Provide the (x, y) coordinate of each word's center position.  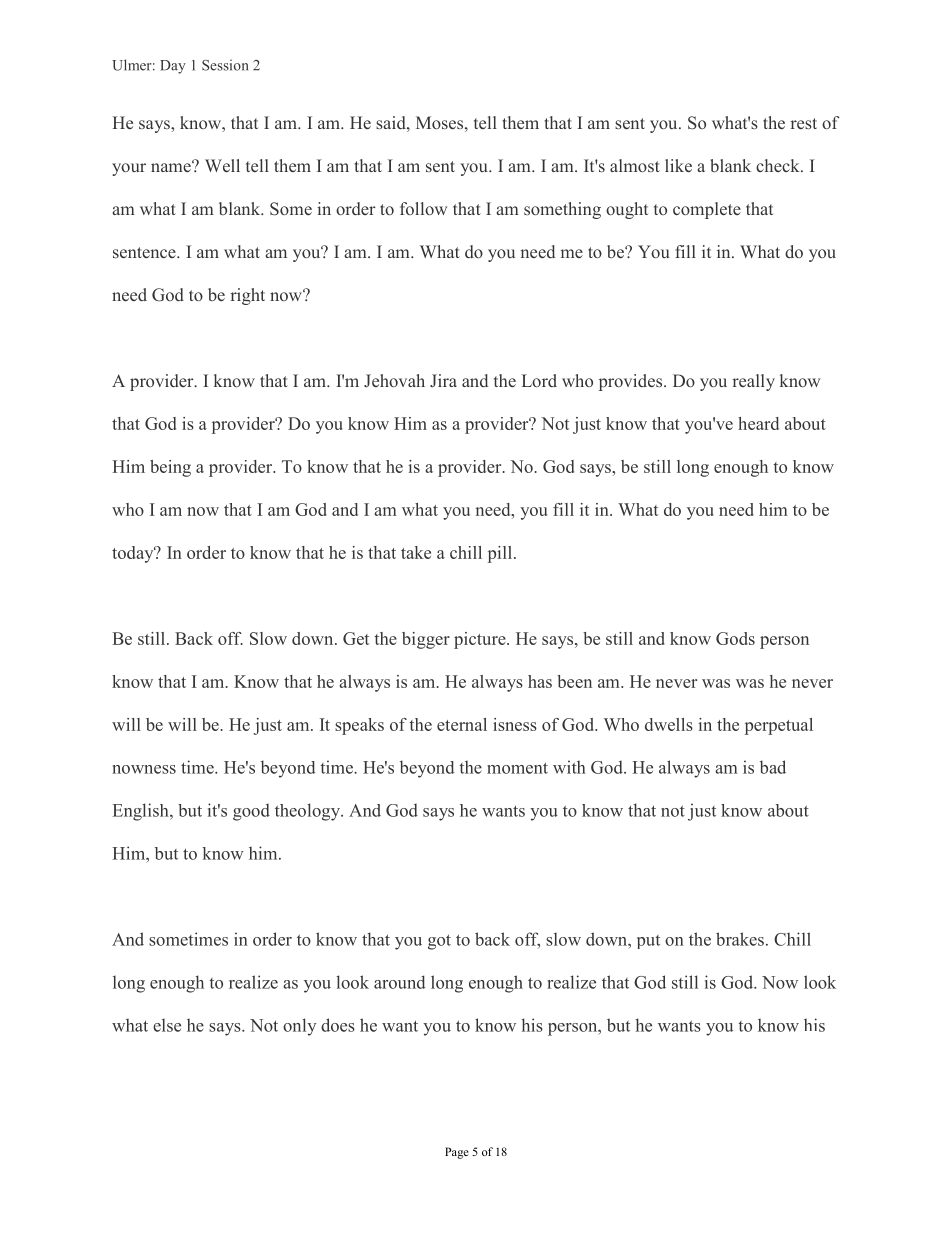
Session (225, 65)
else (167, 1025)
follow (423, 208)
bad (773, 767)
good (251, 812)
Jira (443, 380)
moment (517, 768)
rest (803, 123)
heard (758, 423)
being (170, 468)
